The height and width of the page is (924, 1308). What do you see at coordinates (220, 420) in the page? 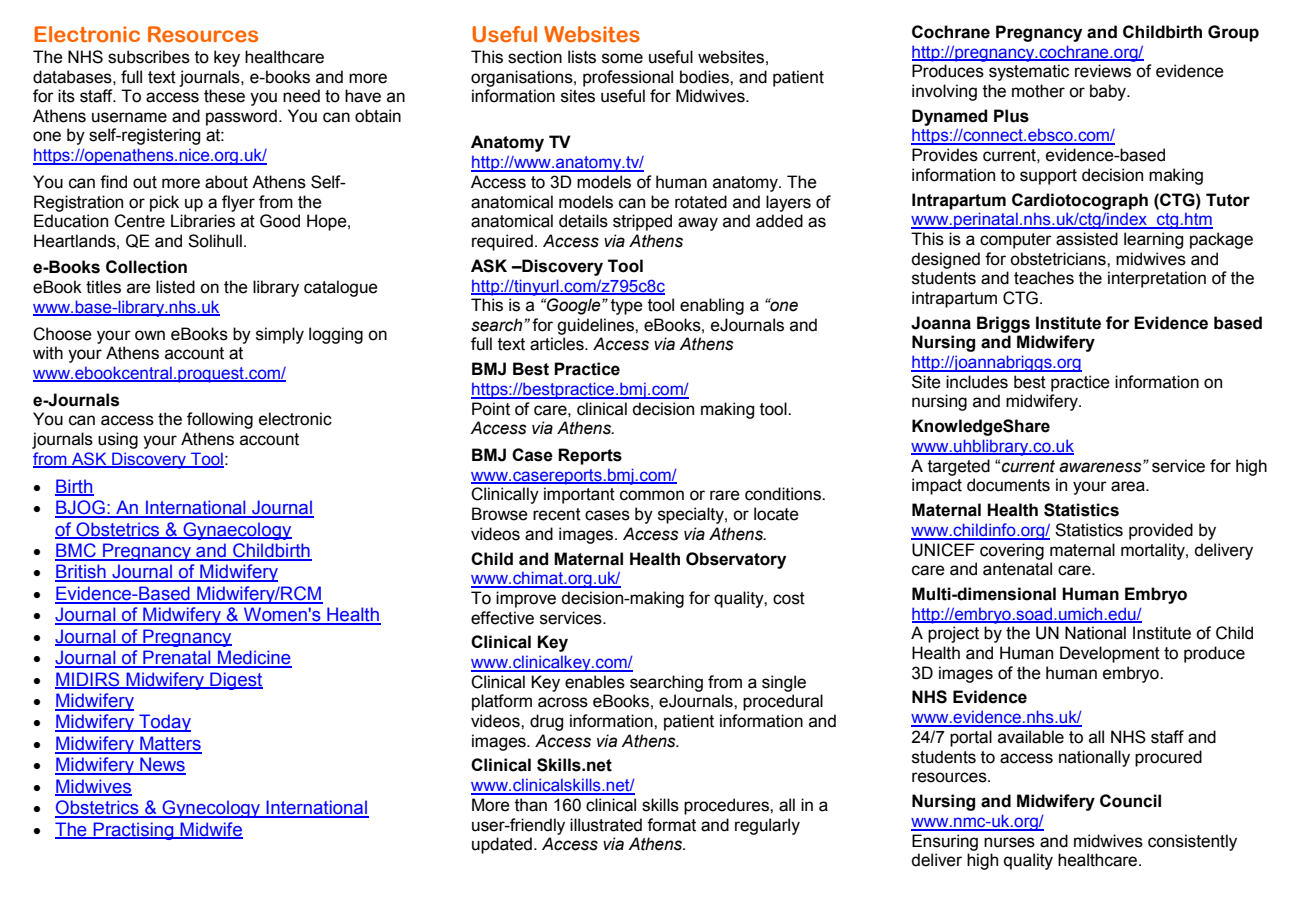
I see `following` at bounding box center [220, 420].
